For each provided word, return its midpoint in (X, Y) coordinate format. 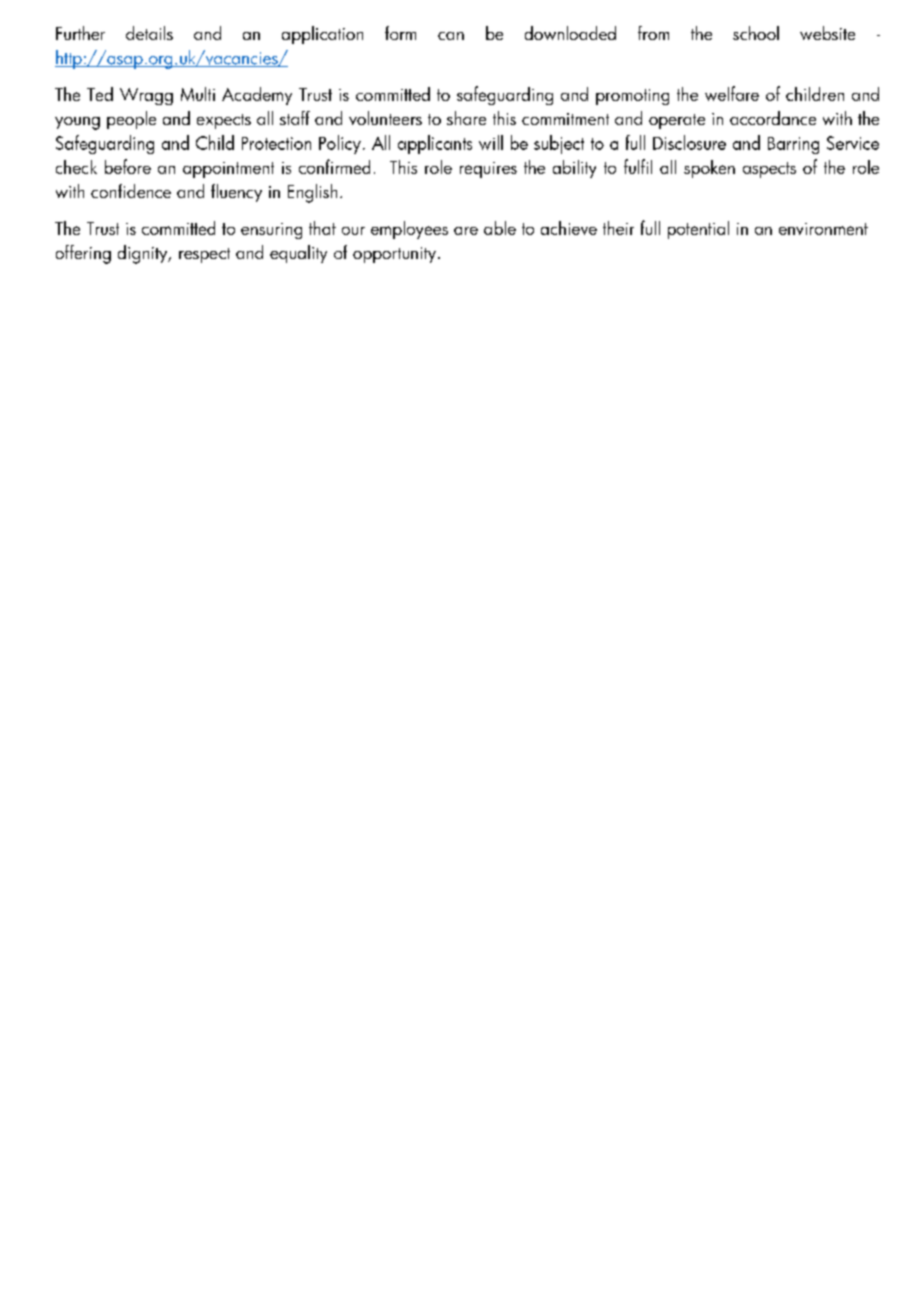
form (400, 33)
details (149, 33)
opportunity (394, 255)
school (756, 33)
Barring (793, 145)
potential (698, 230)
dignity (144, 254)
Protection (276, 143)
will (491, 142)
